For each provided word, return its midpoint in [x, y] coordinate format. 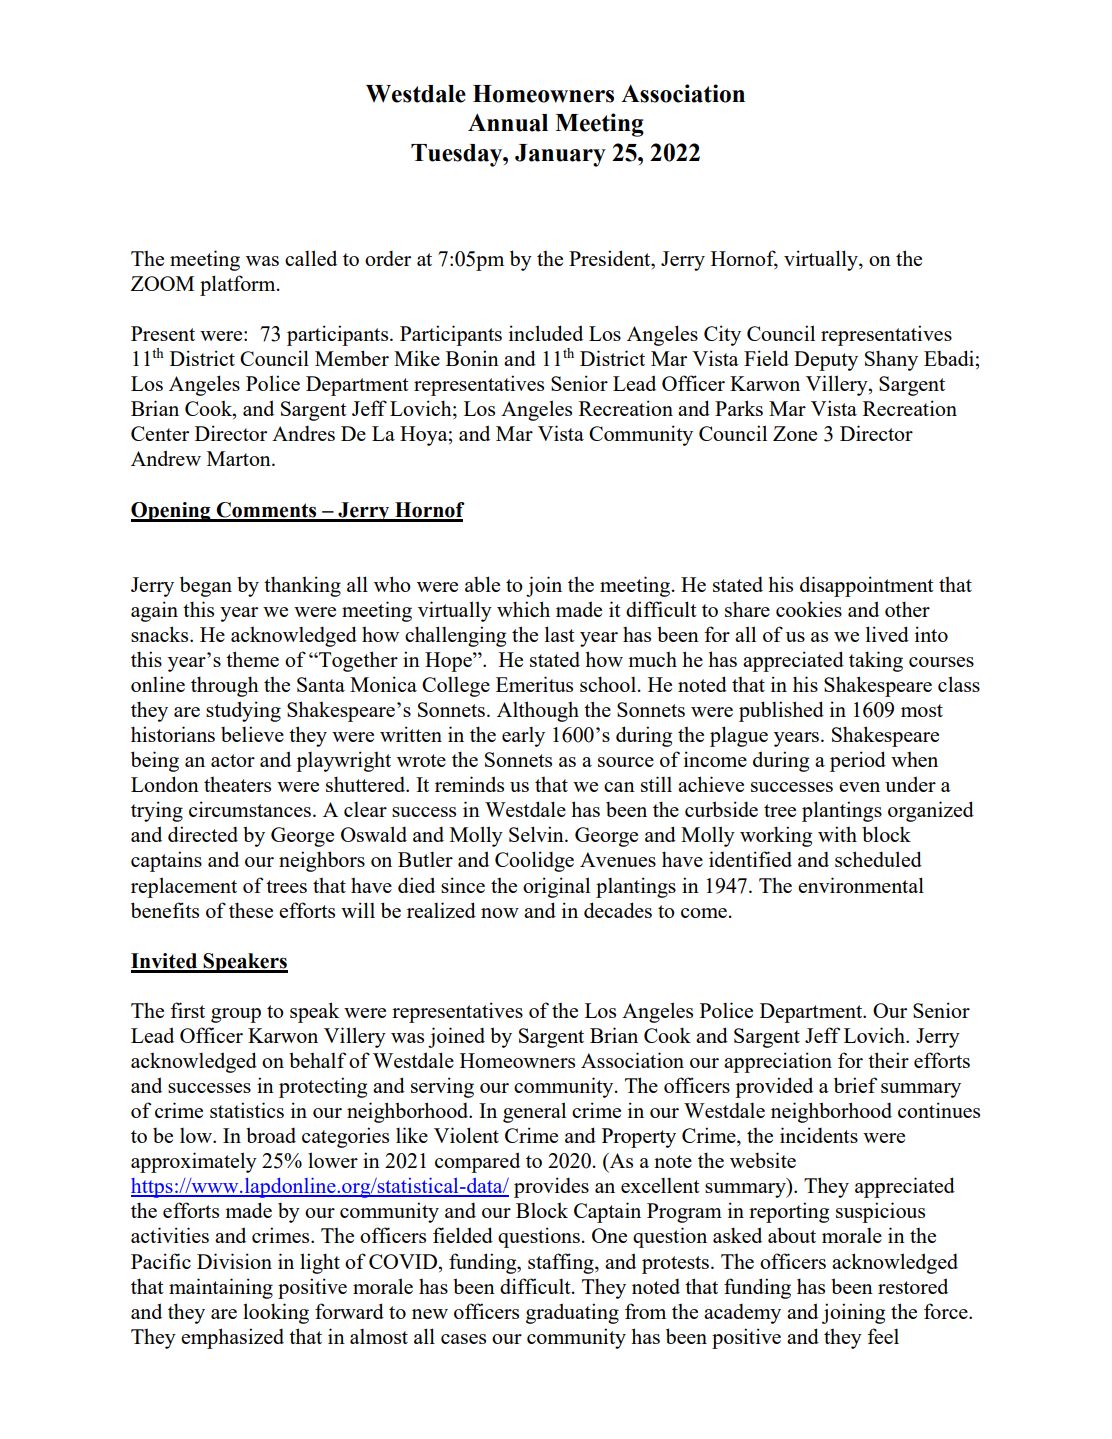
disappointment [867, 586]
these [251, 910]
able [482, 584]
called [311, 258]
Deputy [826, 361]
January [560, 155]
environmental [861, 885]
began [206, 586]
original [556, 887]
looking [276, 1313]
